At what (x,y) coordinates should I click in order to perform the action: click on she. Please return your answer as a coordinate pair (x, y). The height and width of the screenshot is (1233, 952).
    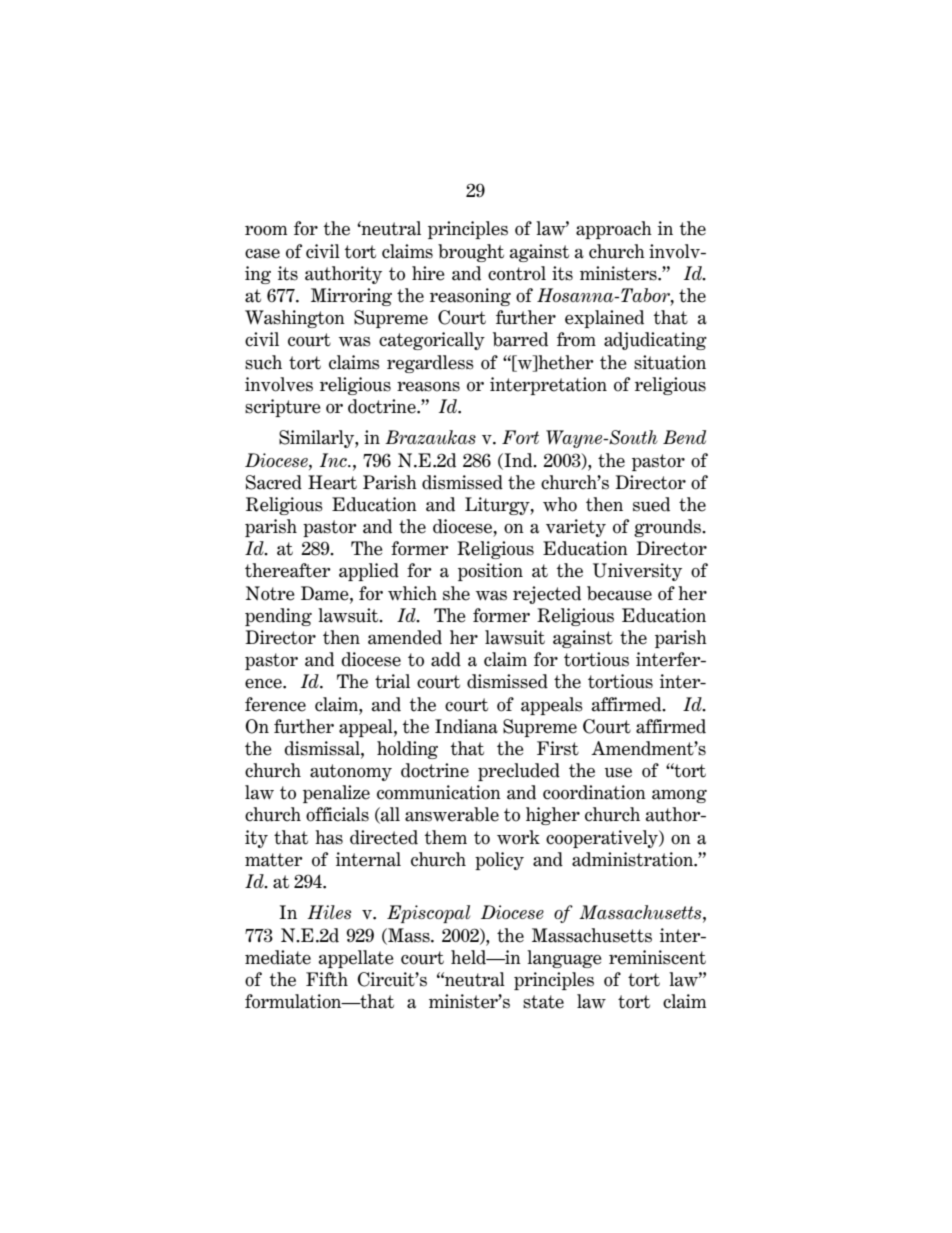
    Looking at the image, I should click on (456, 593).
